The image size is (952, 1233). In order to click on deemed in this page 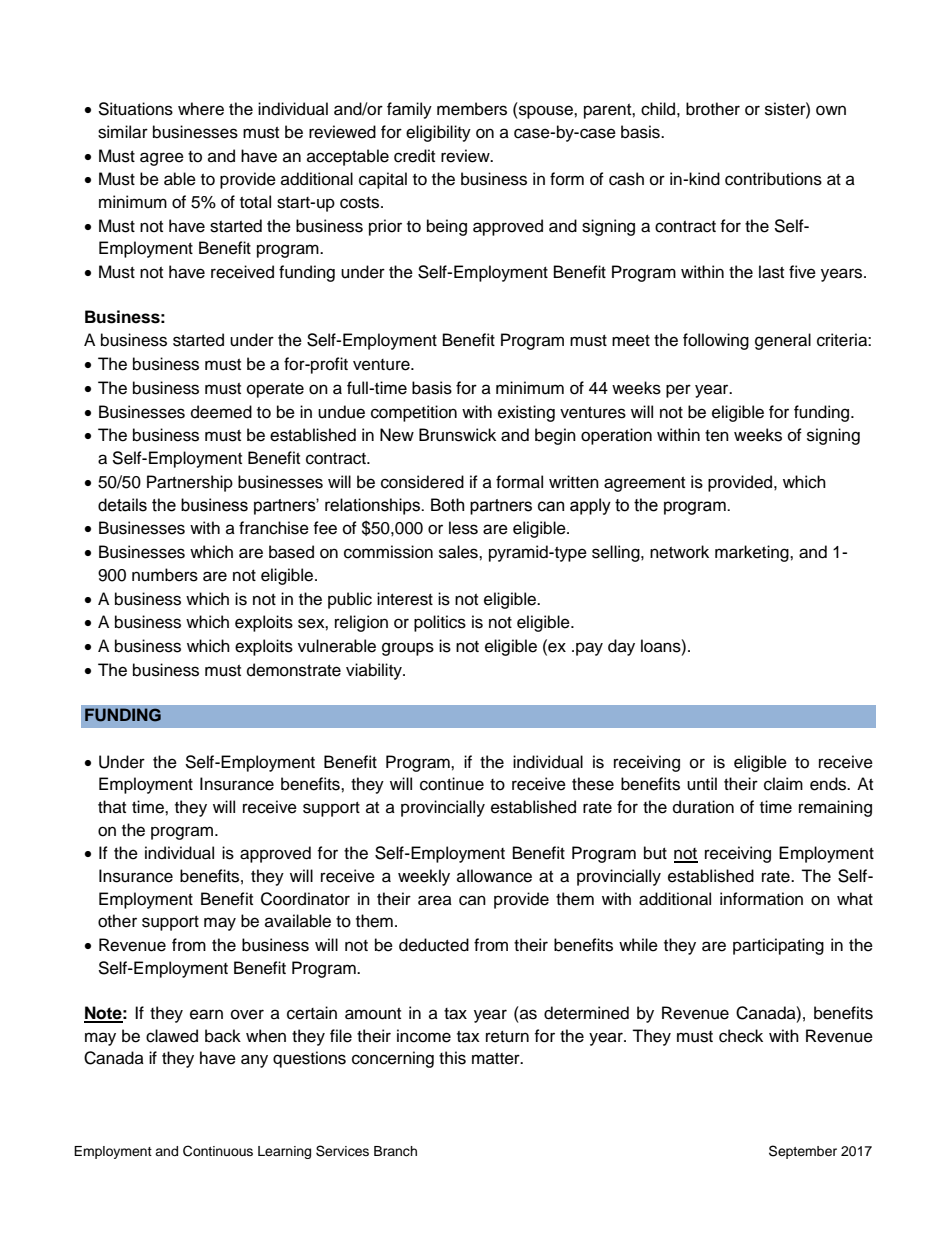, I will do `click(221, 412)`.
